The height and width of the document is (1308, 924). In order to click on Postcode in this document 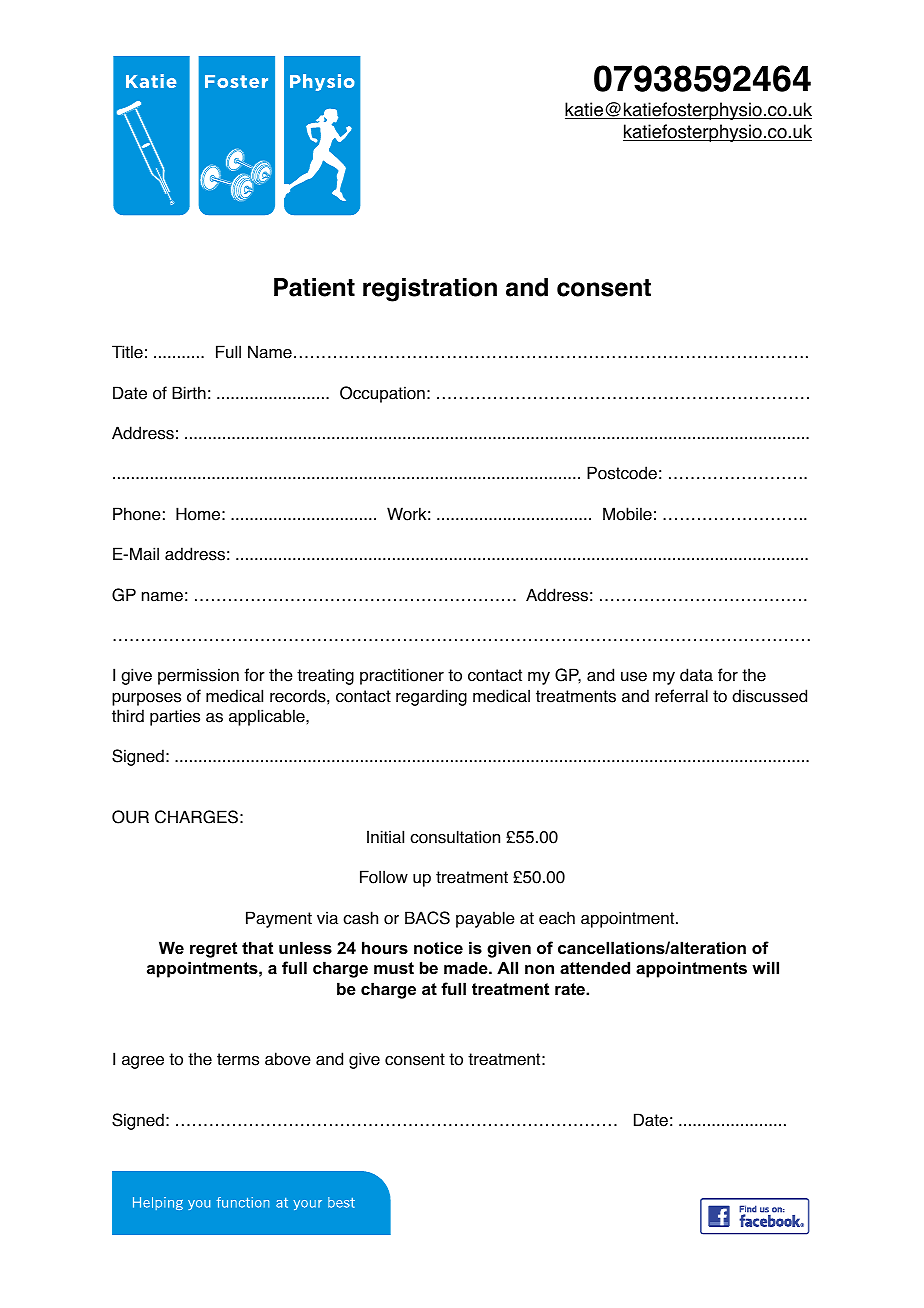, I will do `click(622, 473)`.
